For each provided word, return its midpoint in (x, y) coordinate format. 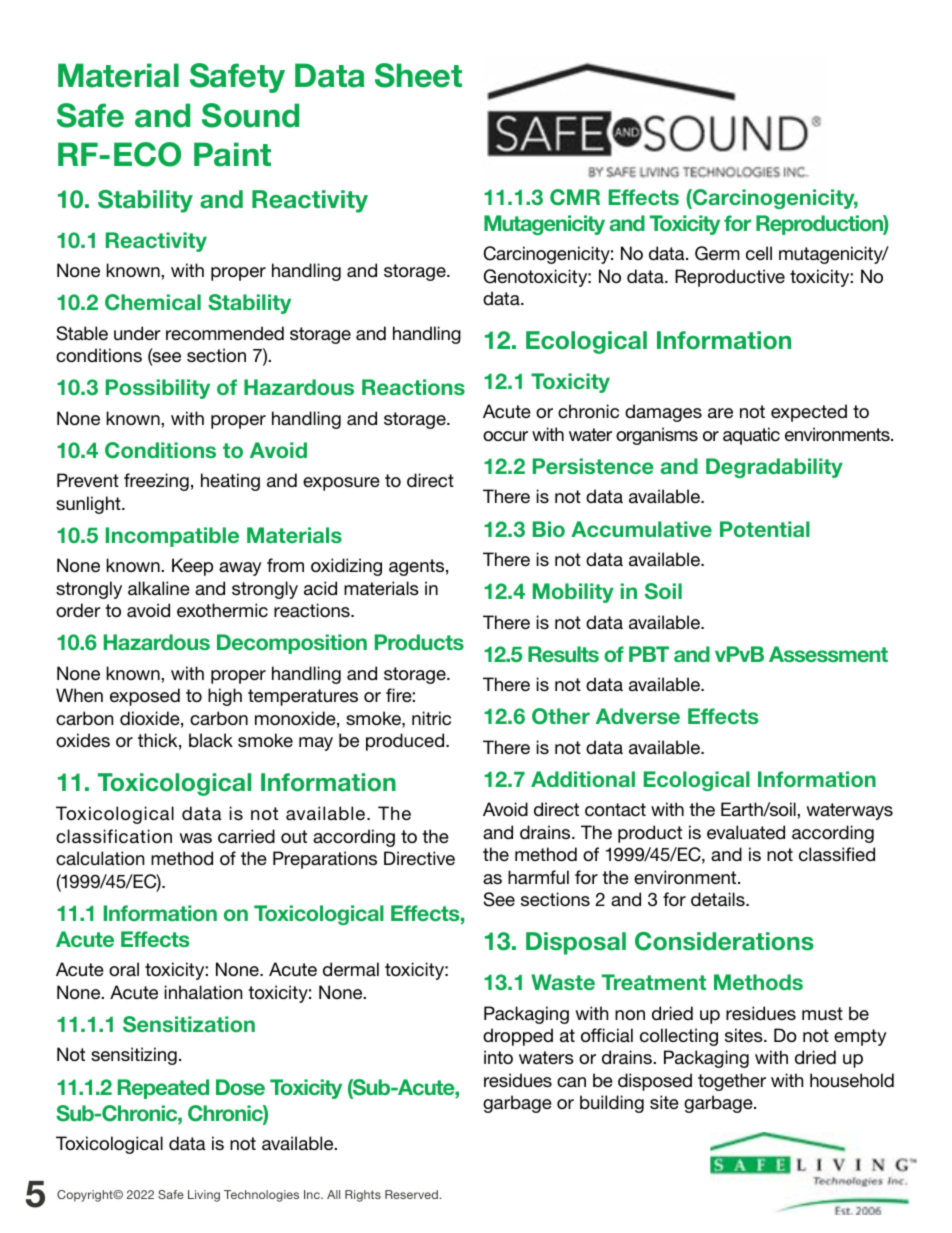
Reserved (411, 1194)
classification (114, 836)
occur (505, 436)
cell (759, 253)
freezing (156, 482)
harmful (538, 877)
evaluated (746, 832)
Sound (250, 115)
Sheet (418, 75)
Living (204, 1196)
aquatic (751, 436)
